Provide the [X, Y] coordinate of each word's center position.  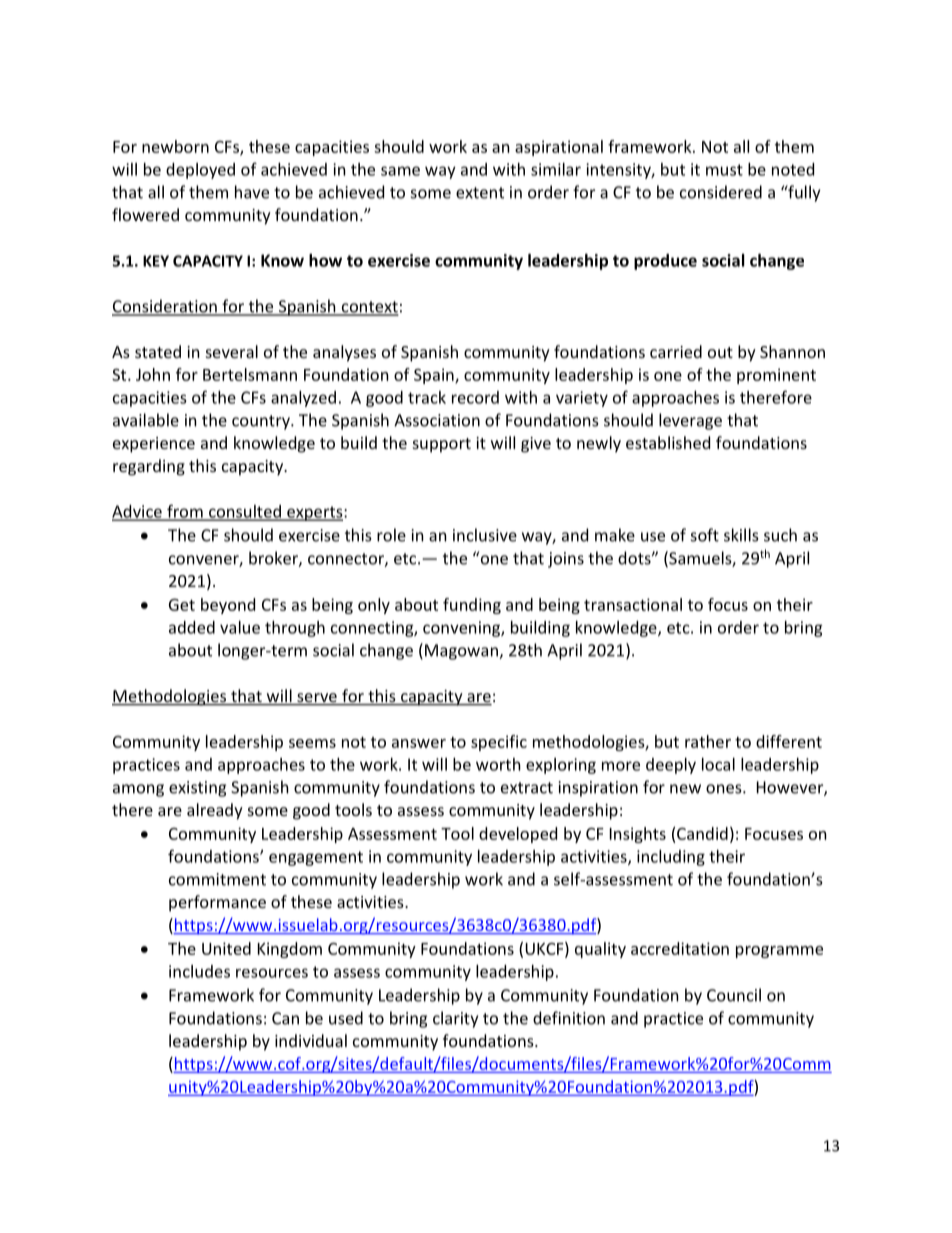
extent [480, 193]
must [724, 170]
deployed [200, 171]
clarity [455, 1019]
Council [734, 995]
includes [199, 971]
